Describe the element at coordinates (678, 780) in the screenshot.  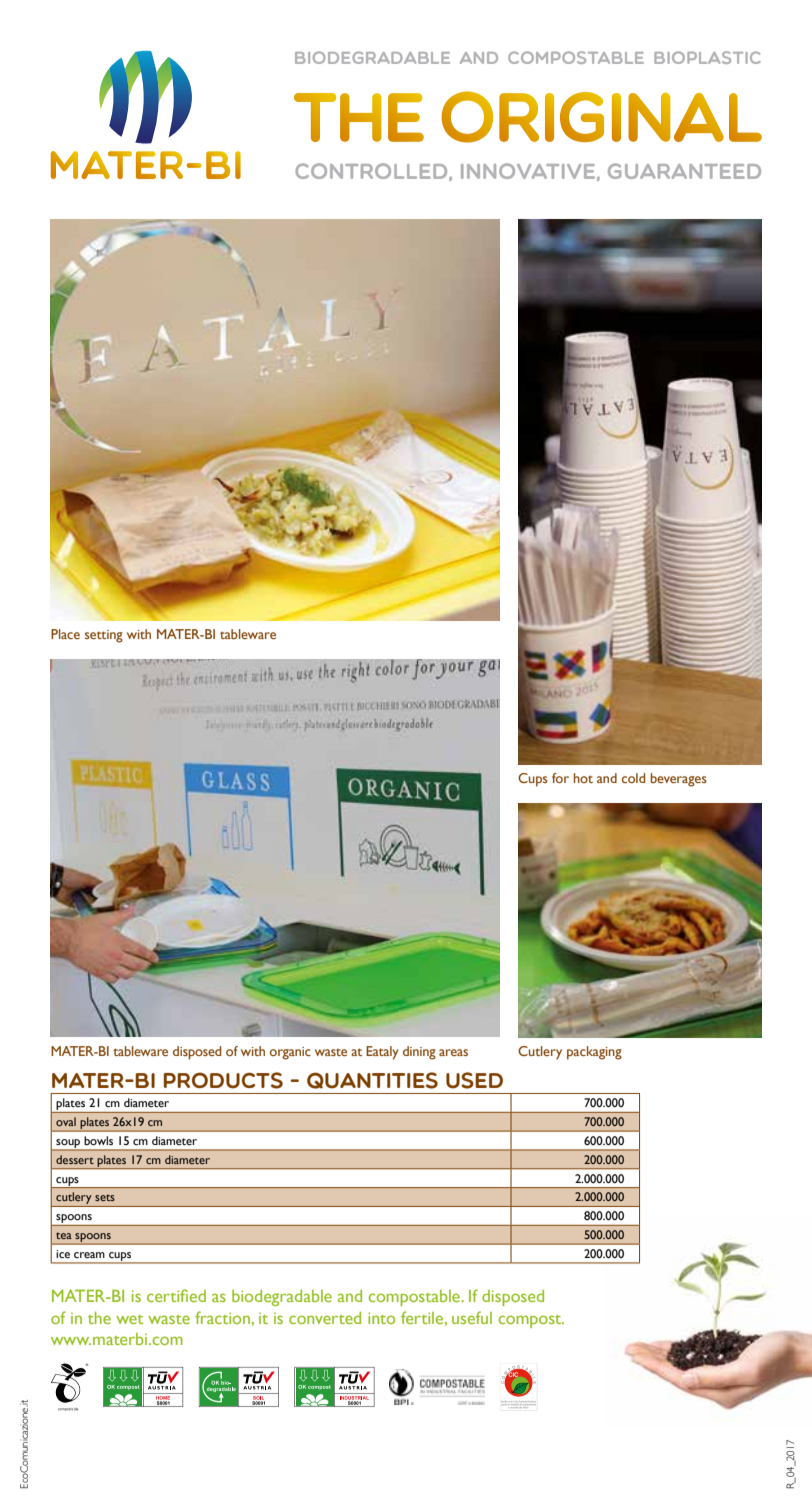
I see `beverages` at that location.
